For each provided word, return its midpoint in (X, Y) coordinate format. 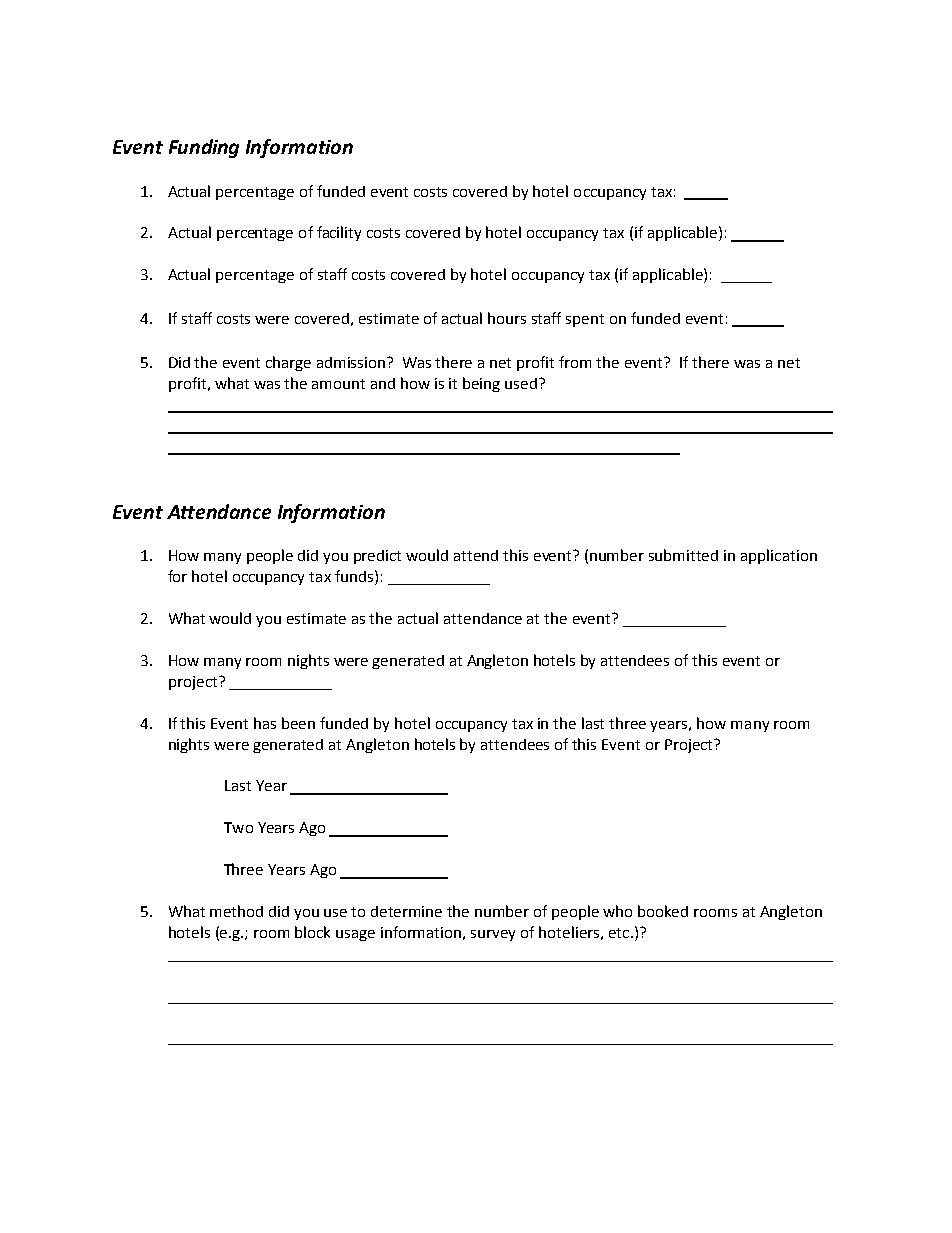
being (481, 384)
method (236, 911)
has (265, 723)
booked (663, 911)
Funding (204, 148)
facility (339, 233)
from (575, 362)
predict (377, 557)
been (298, 723)
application (779, 556)
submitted (683, 555)
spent (585, 320)
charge (288, 363)
